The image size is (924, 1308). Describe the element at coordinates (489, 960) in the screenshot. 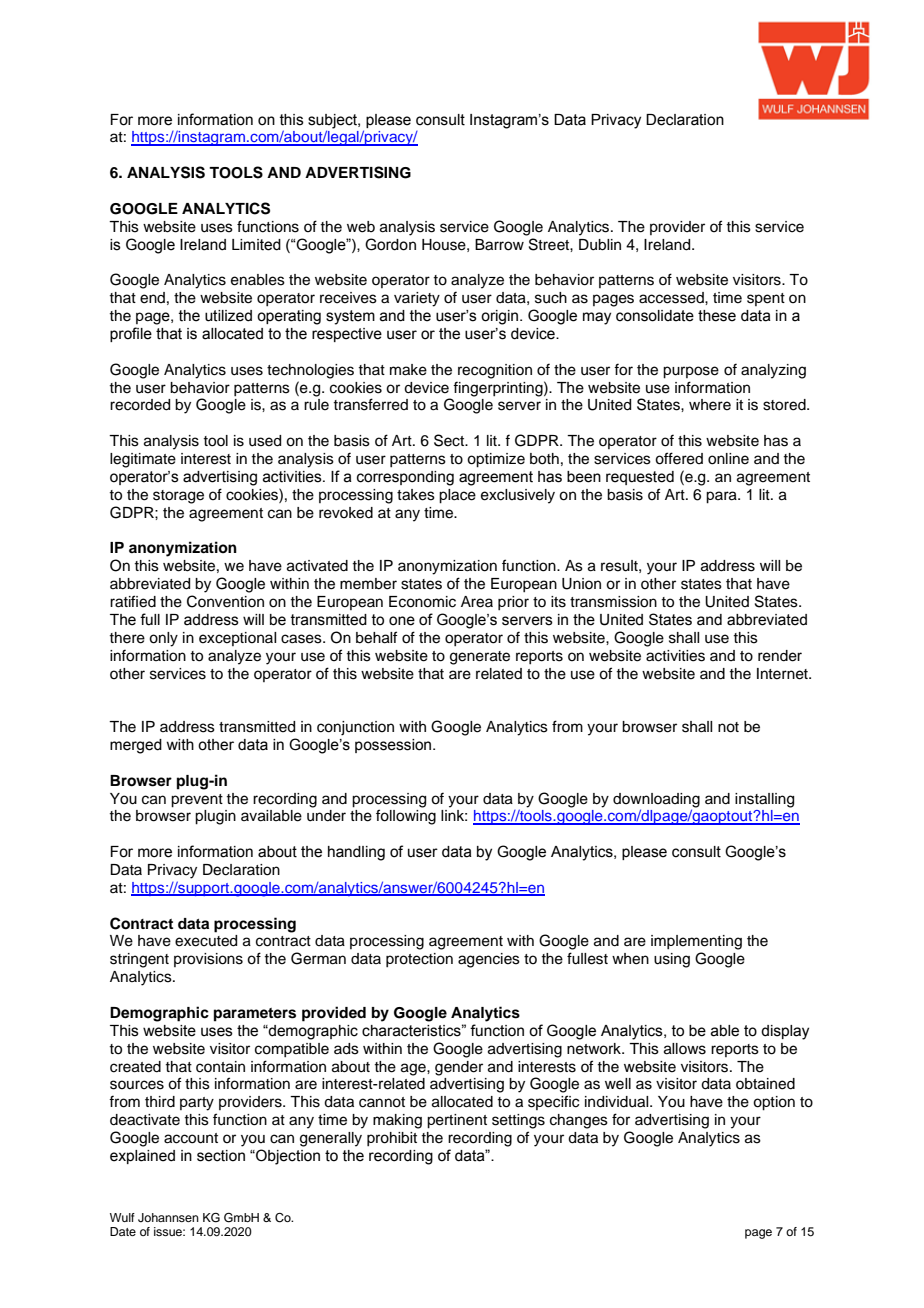

I see `agencies` at that location.
